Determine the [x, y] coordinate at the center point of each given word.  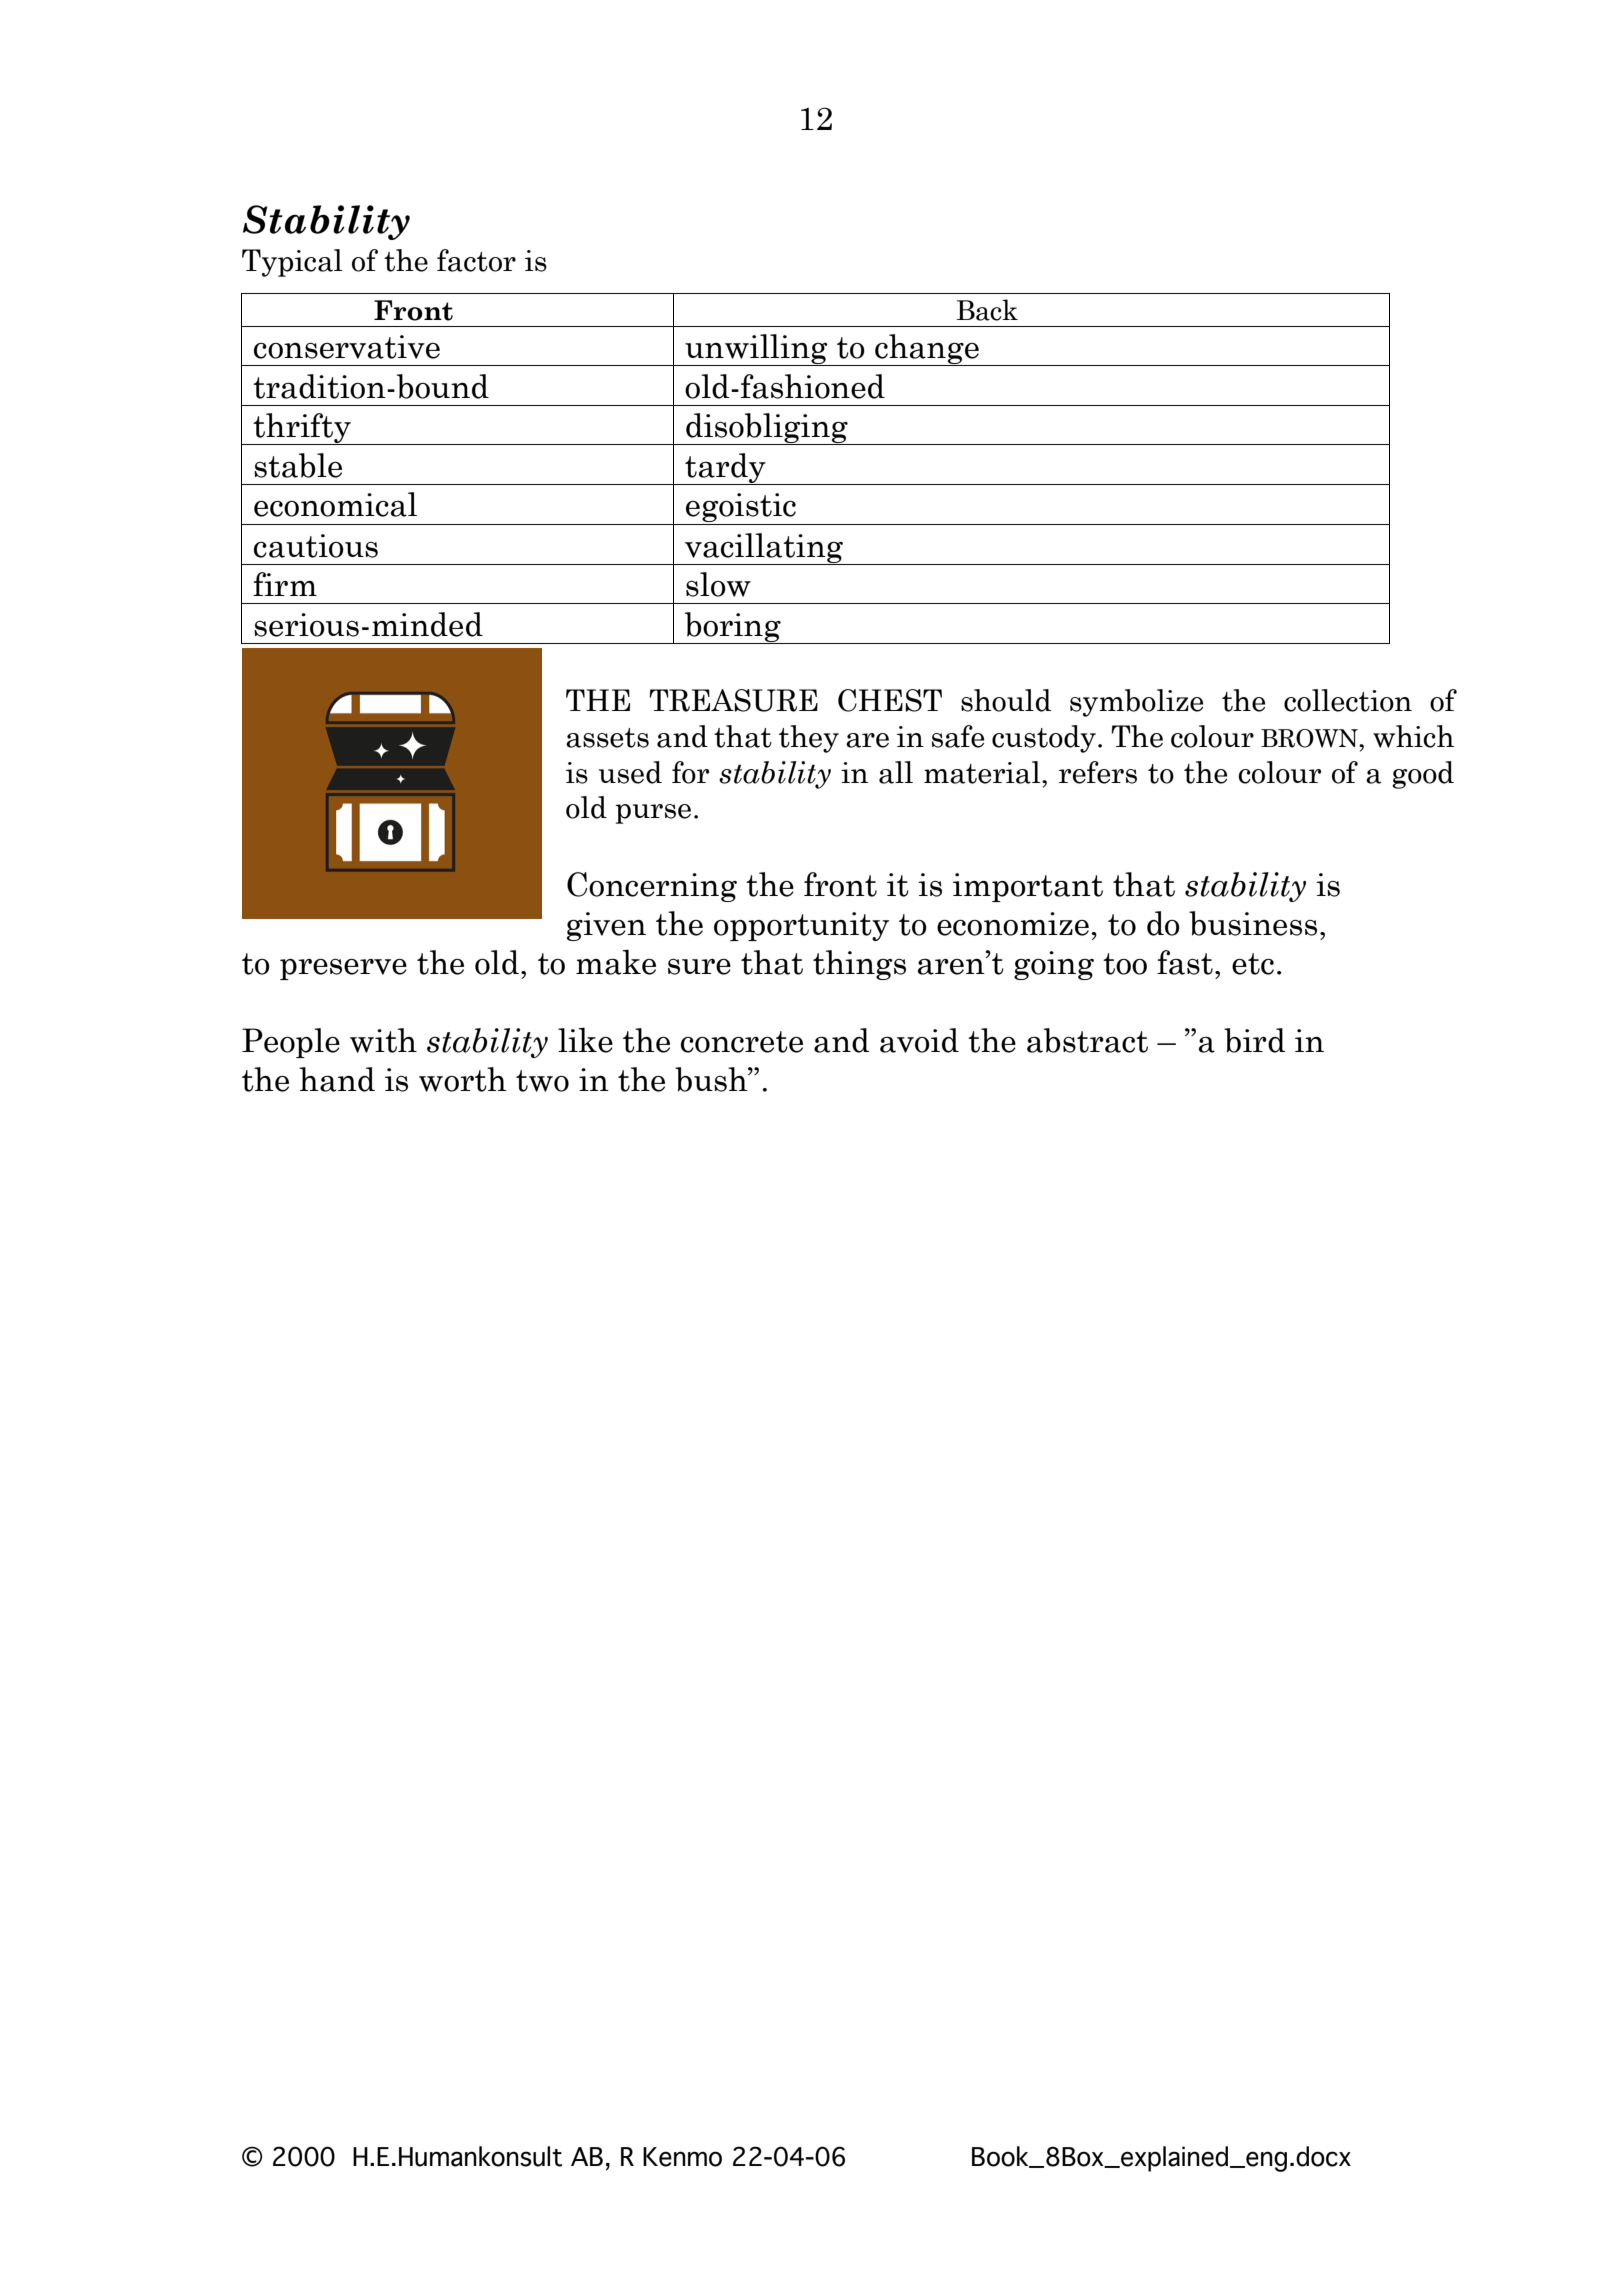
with [383, 1040]
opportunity [801, 926]
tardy [725, 469]
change [927, 350]
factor [476, 260]
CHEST [890, 700]
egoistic [741, 509]
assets [607, 738]
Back [987, 310]
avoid [919, 1040]
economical [335, 504]
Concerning [652, 887]
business [1253, 923]
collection [1348, 700]
